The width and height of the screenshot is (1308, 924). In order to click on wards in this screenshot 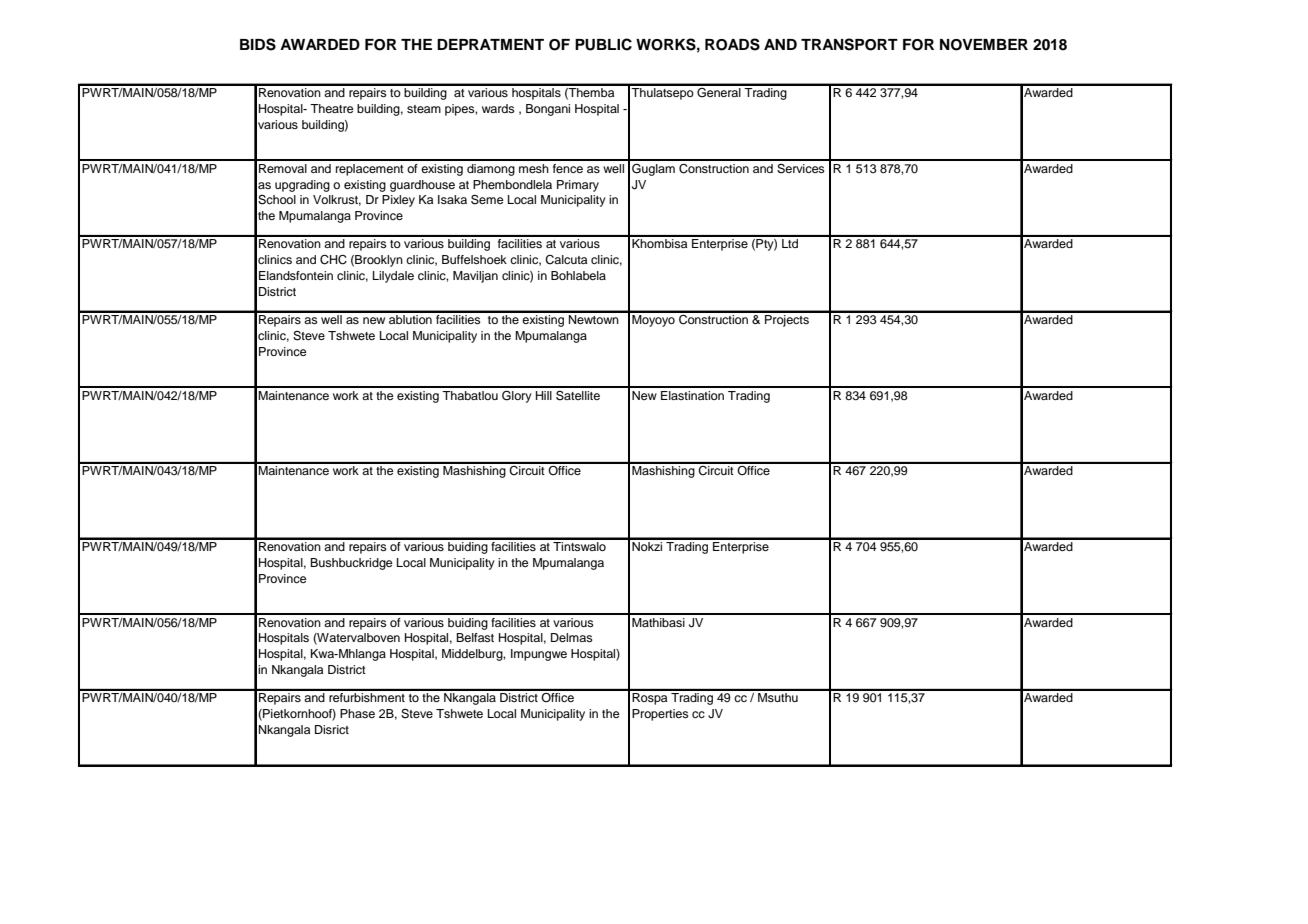, I will do `click(498, 108)`.
